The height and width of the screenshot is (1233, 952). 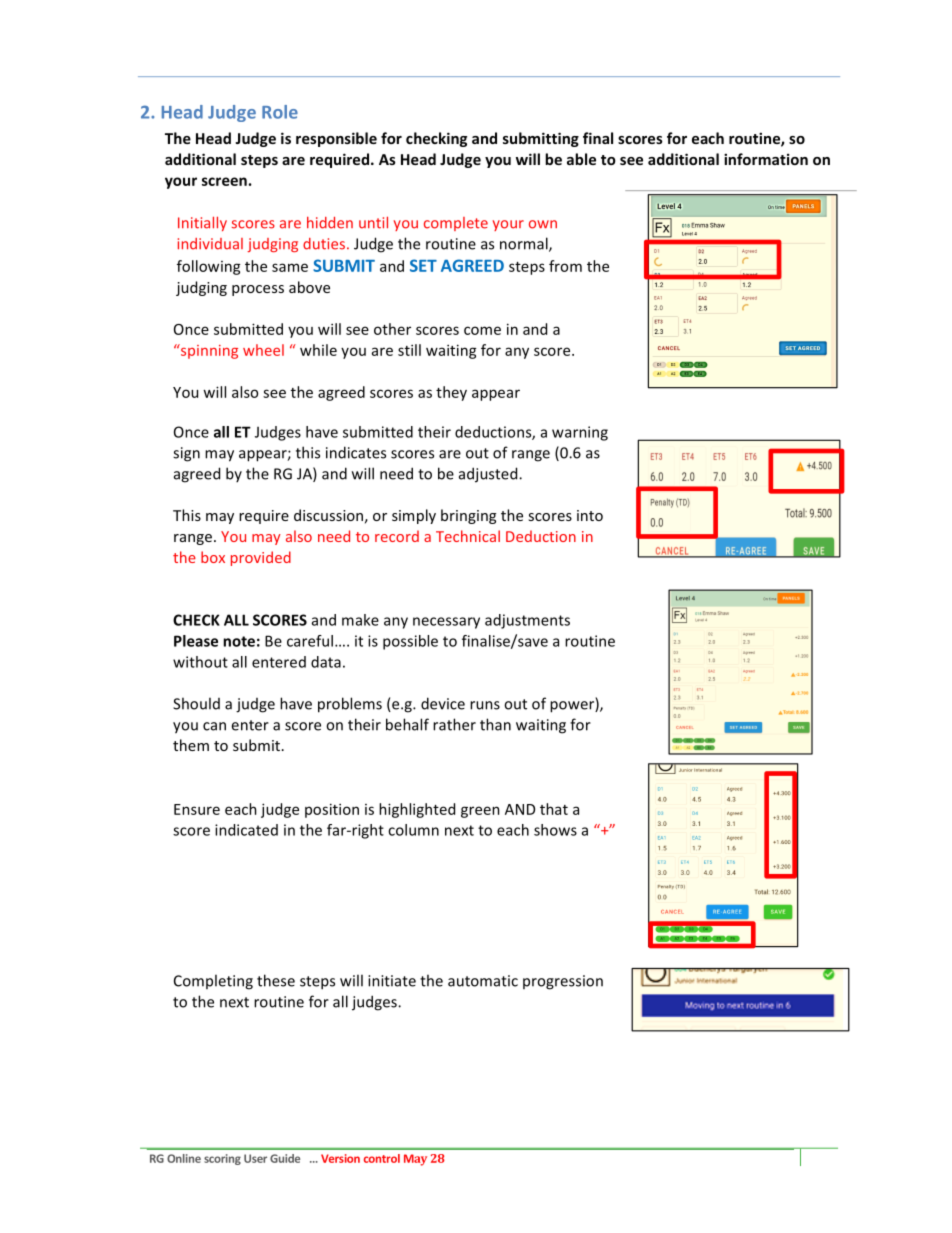 What do you see at coordinates (766, 159) in the screenshot?
I see `information` at bounding box center [766, 159].
